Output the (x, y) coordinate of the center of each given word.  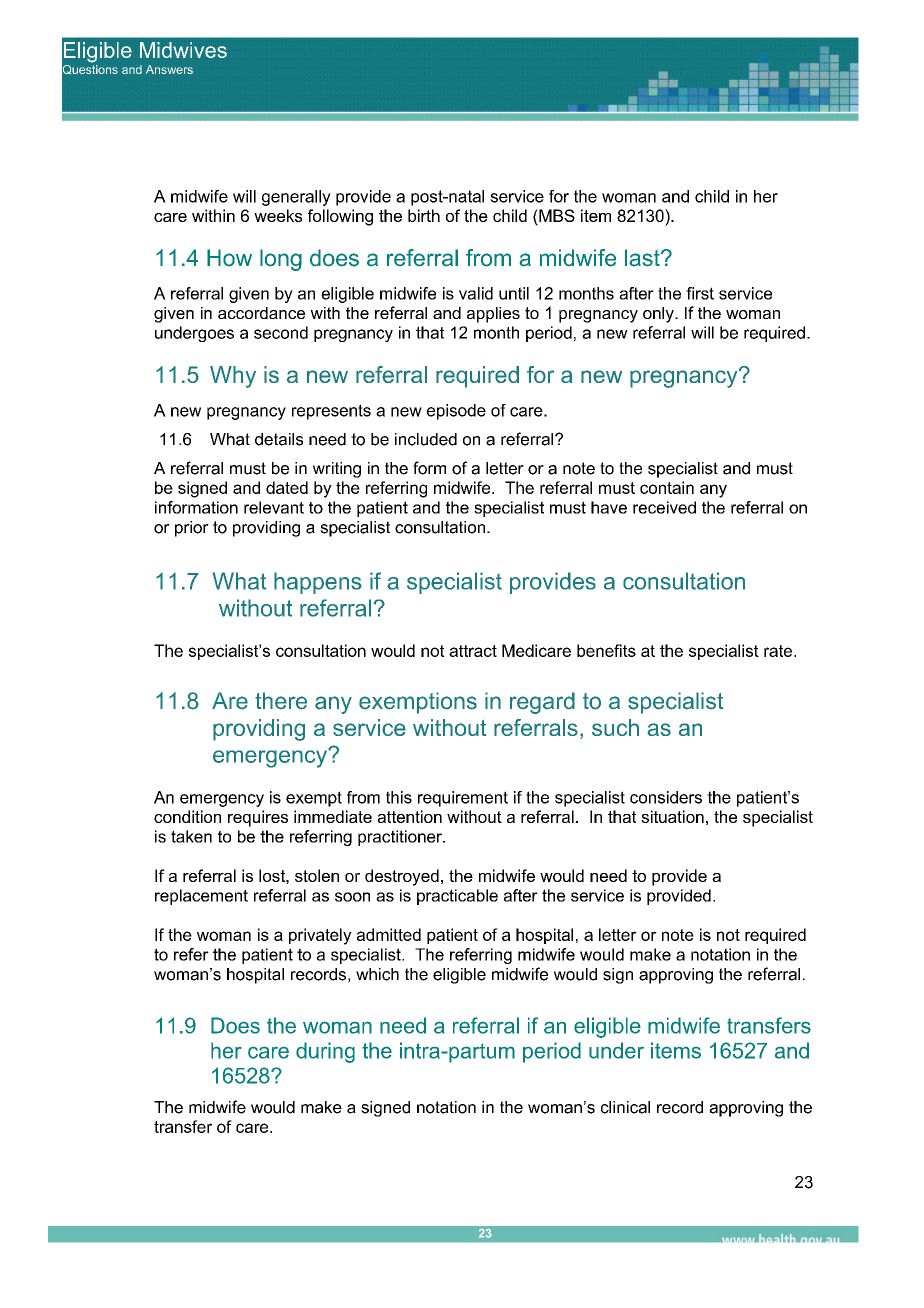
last (643, 258)
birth (424, 215)
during (325, 1052)
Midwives (183, 50)
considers (666, 797)
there (281, 701)
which (377, 974)
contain (667, 487)
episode (456, 412)
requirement (463, 799)
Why (233, 377)
